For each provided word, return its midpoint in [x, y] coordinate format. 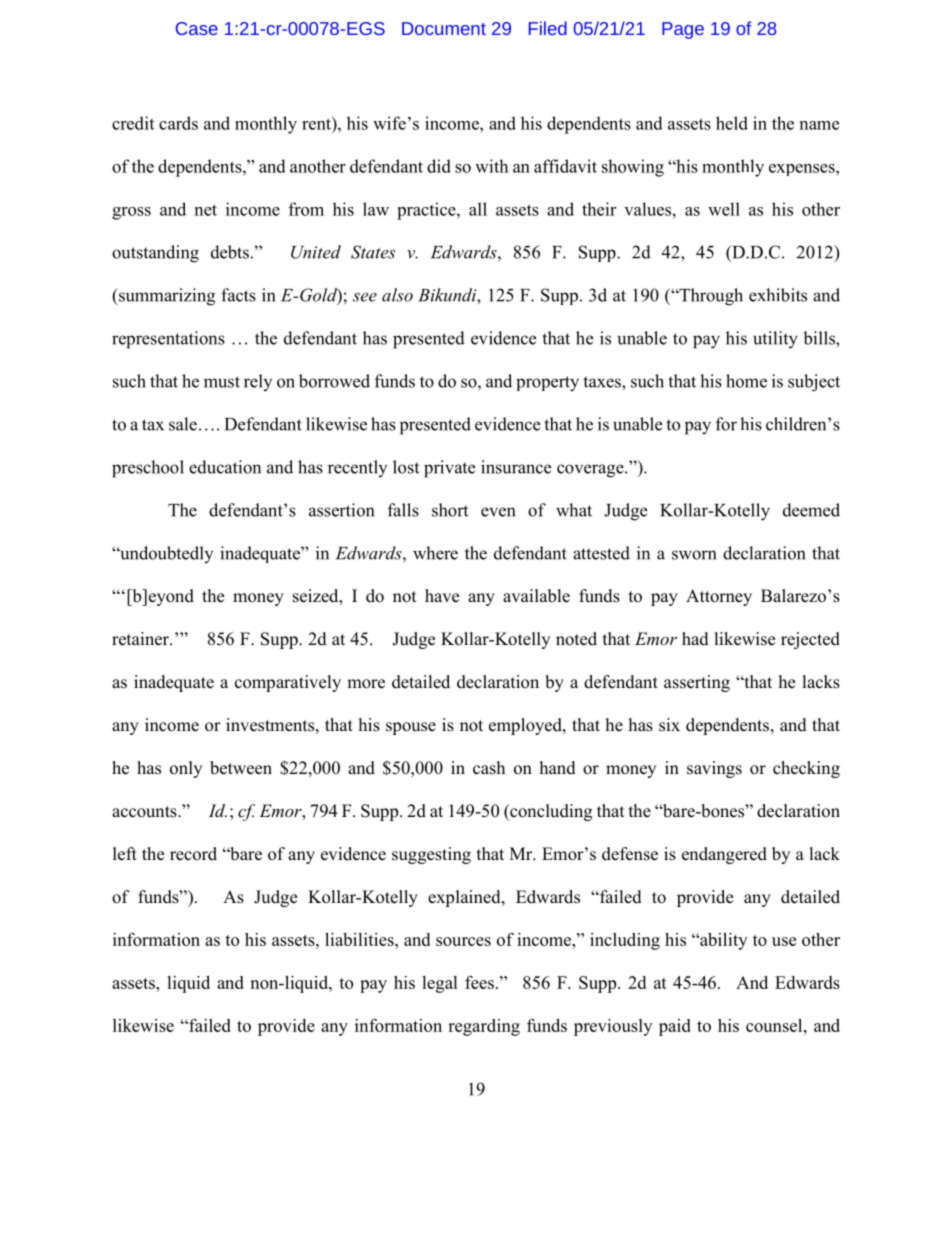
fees [479, 982]
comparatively [288, 683]
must [222, 382]
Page [683, 30]
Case [197, 28]
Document [444, 28]
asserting [697, 683]
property [547, 384]
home [746, 381]
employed [526, 726]
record [193, 854]
